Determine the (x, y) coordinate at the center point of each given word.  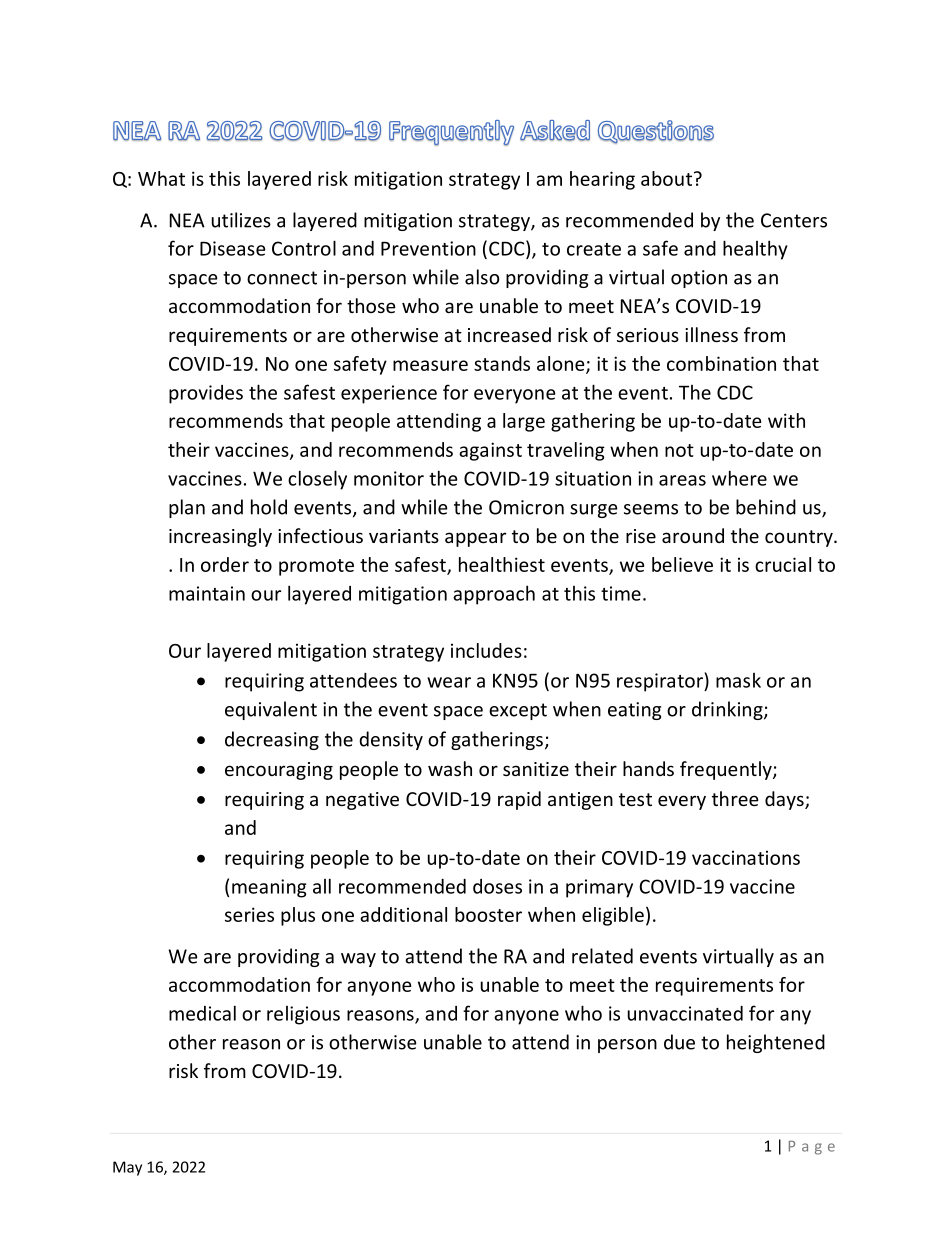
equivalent (271, 710)
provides (206, 394)
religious (303, 1015)
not (679, 450)
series (249, 914)
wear (449, 682)
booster (488, 914)
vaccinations (746, 858)
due (679, 1042)
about (666, 178)
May (127, 1168)
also (482, 277)
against (490, 451)
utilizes (241, 220)
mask (738, 680)
